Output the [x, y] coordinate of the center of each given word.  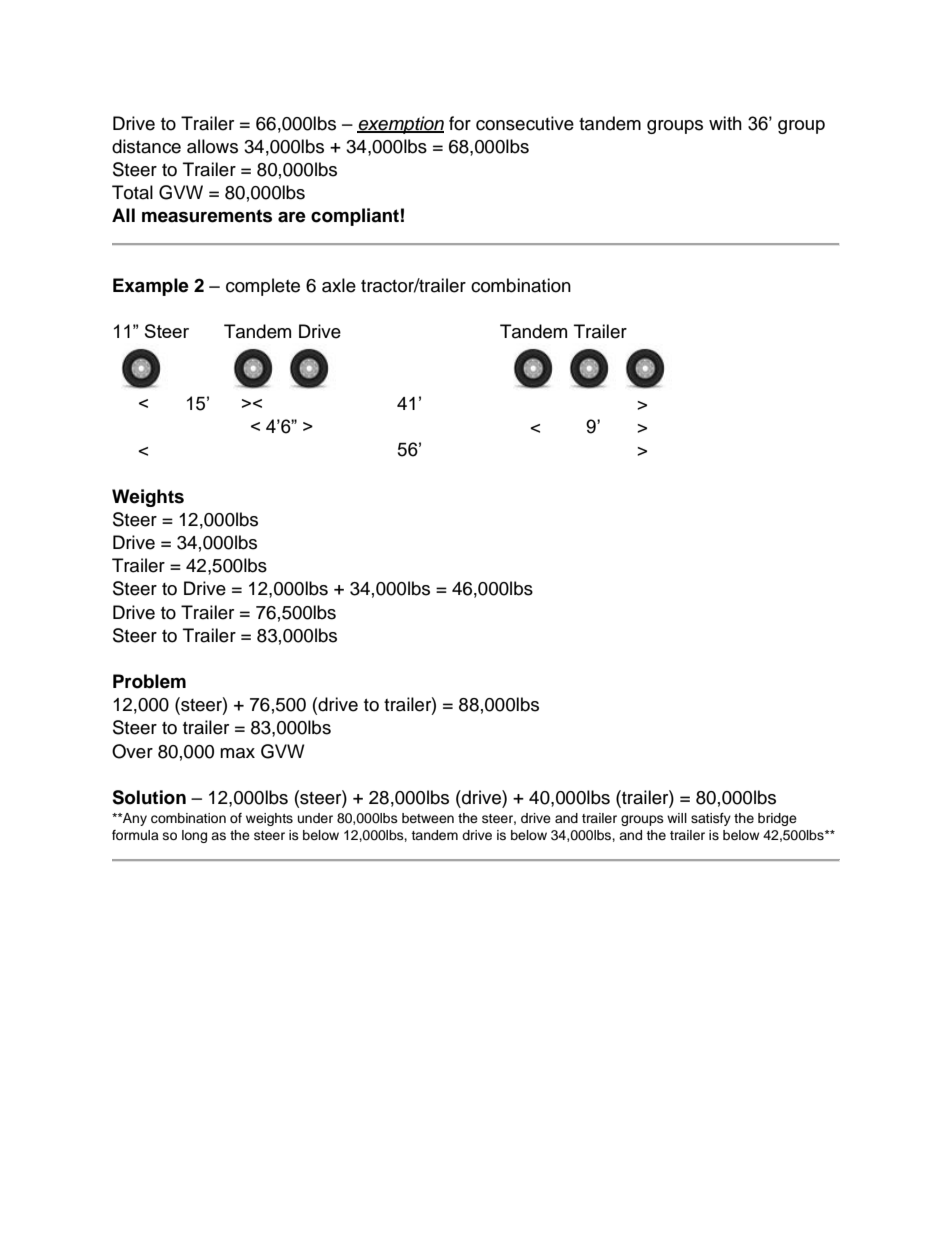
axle [339, 285]
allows [212, 146]
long [194, 836]
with [725, 123]
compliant [355, 217]
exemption [400, 125]
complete [263, 287]
